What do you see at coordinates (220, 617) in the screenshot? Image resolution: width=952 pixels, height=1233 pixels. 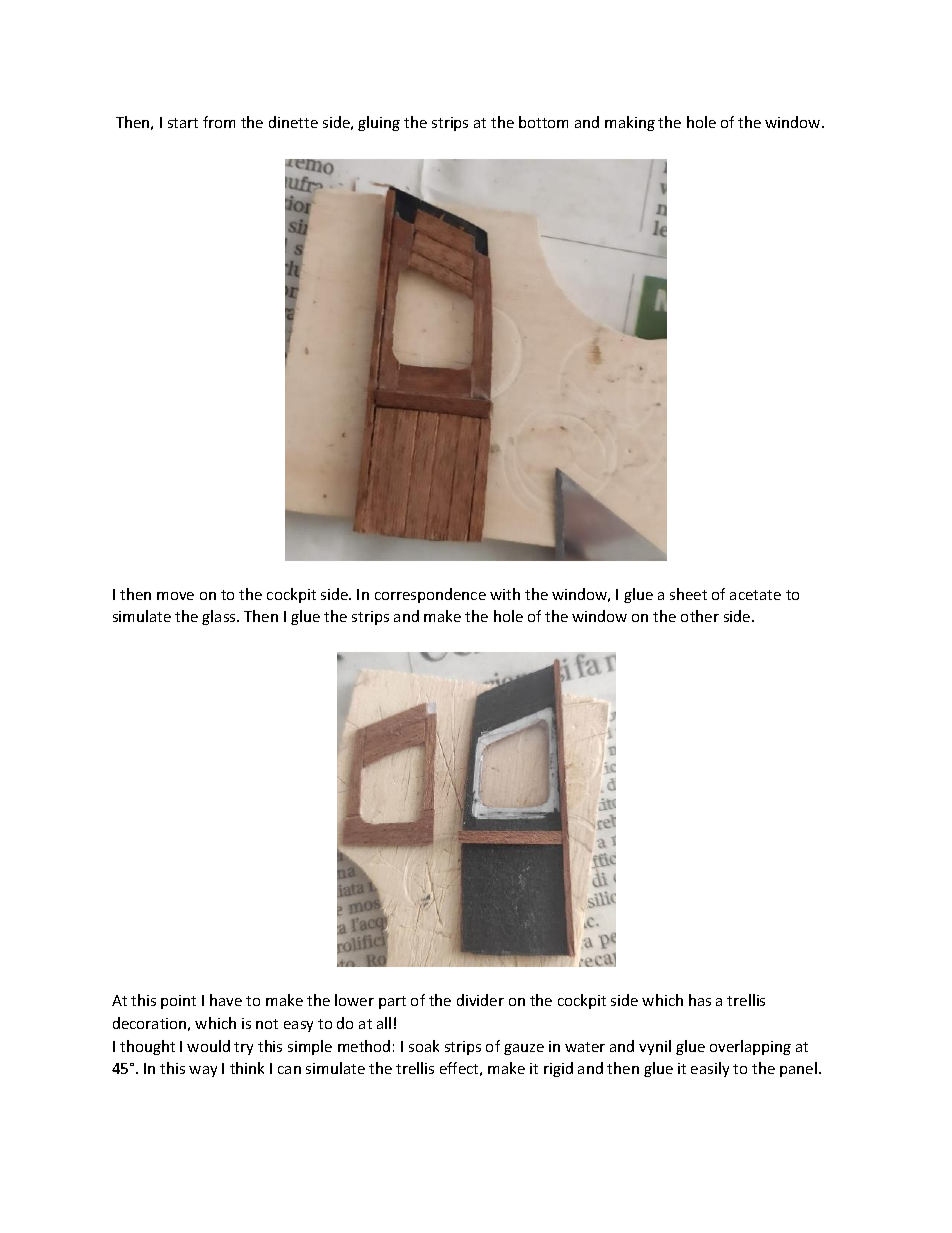 I see `glass` at bounding box center [220, 617].
